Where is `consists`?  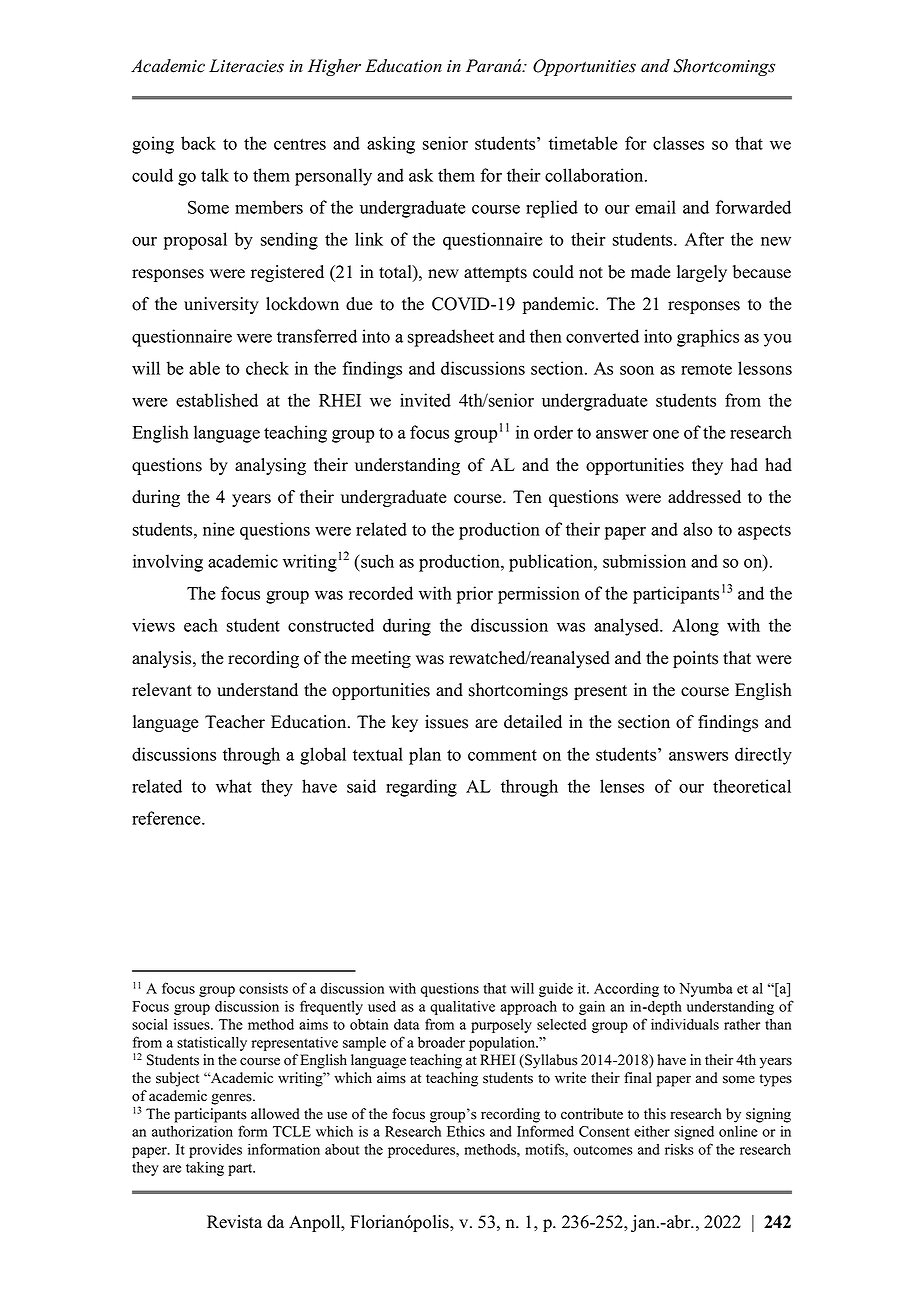 consists is located at coordinates (263, 988).
